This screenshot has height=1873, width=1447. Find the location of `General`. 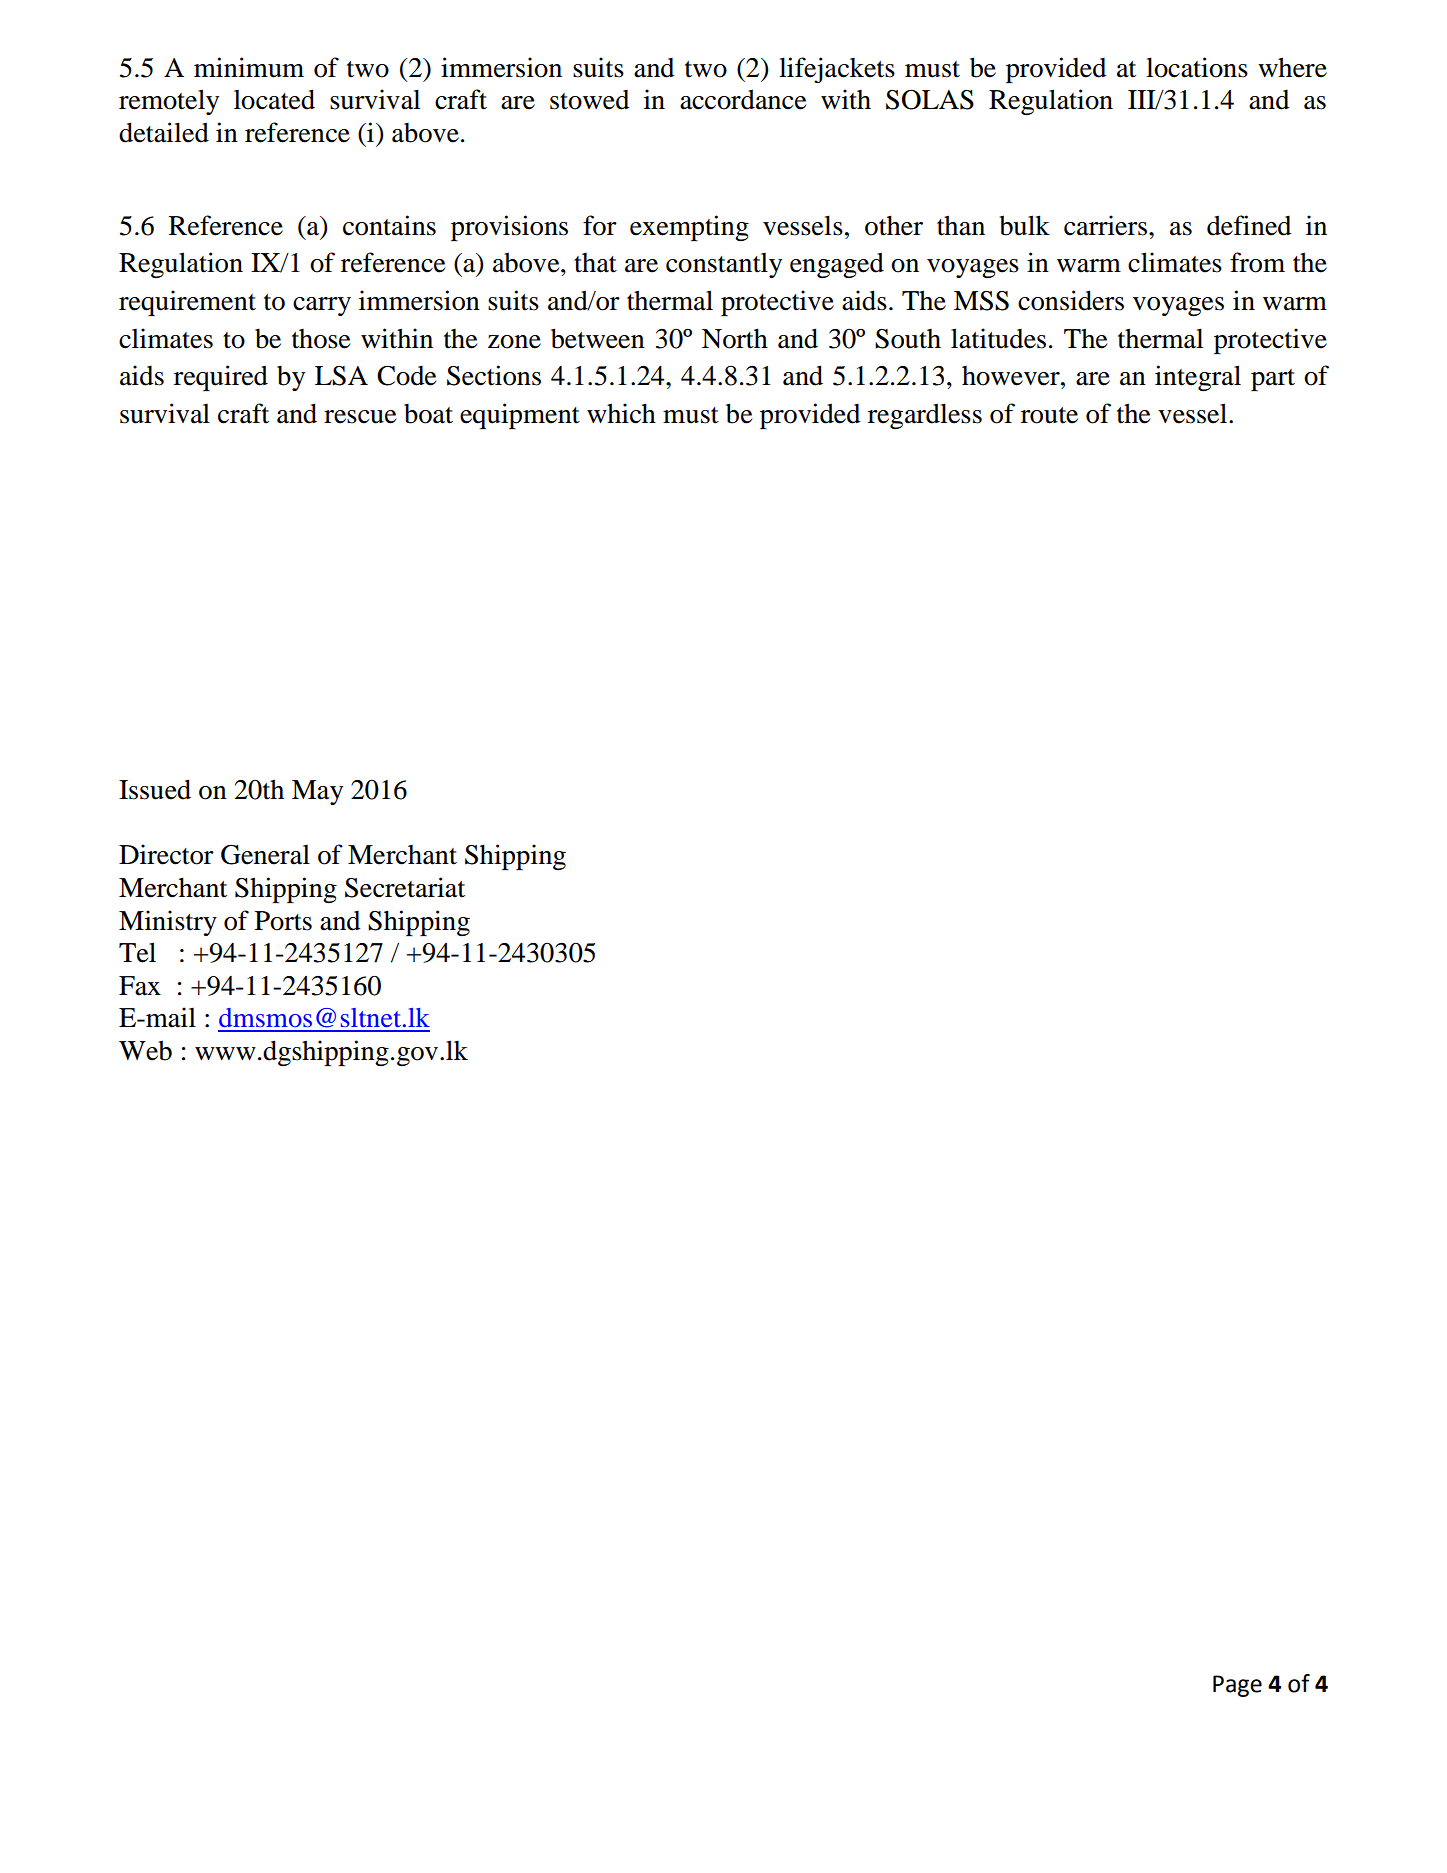

General is located at coordinates (265, 855).
